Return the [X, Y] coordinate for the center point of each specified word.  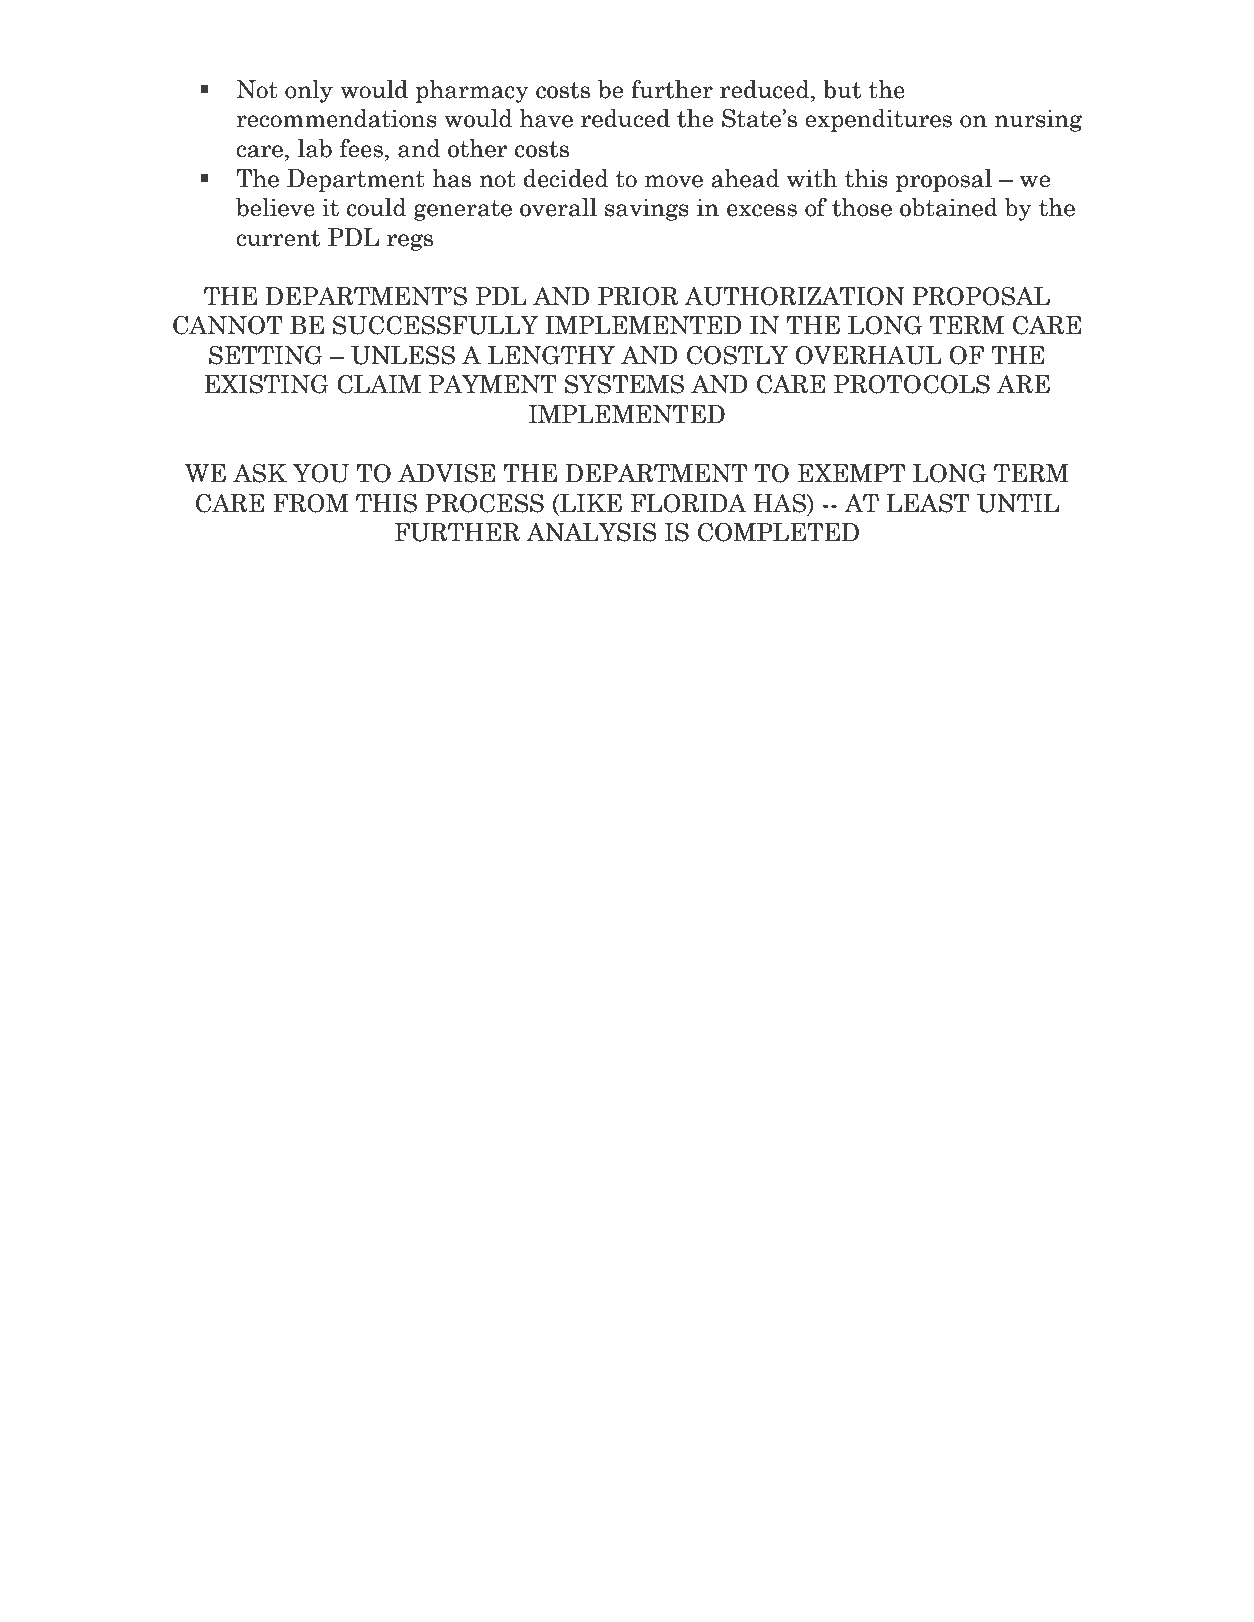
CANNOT [228, 325]
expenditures [878, 120]
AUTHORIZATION [794, 296]
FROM [311, 503]
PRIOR [638, 296]
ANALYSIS [591, 532]
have [546, 118]
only [309, 91]
